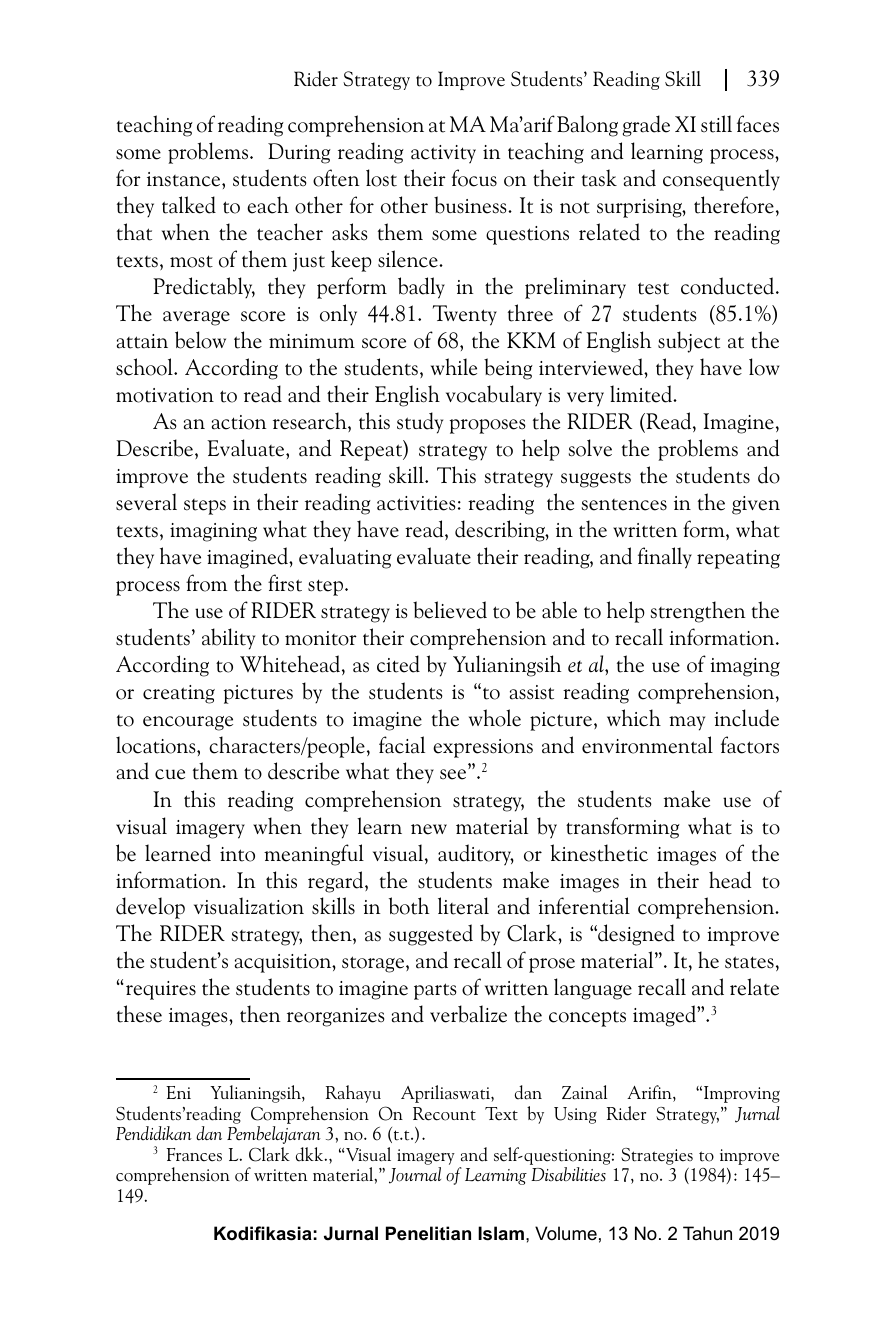  What do you see at coordinates (213, 532) in the document?
I see `imagining` at bounding box center [213, 532].
